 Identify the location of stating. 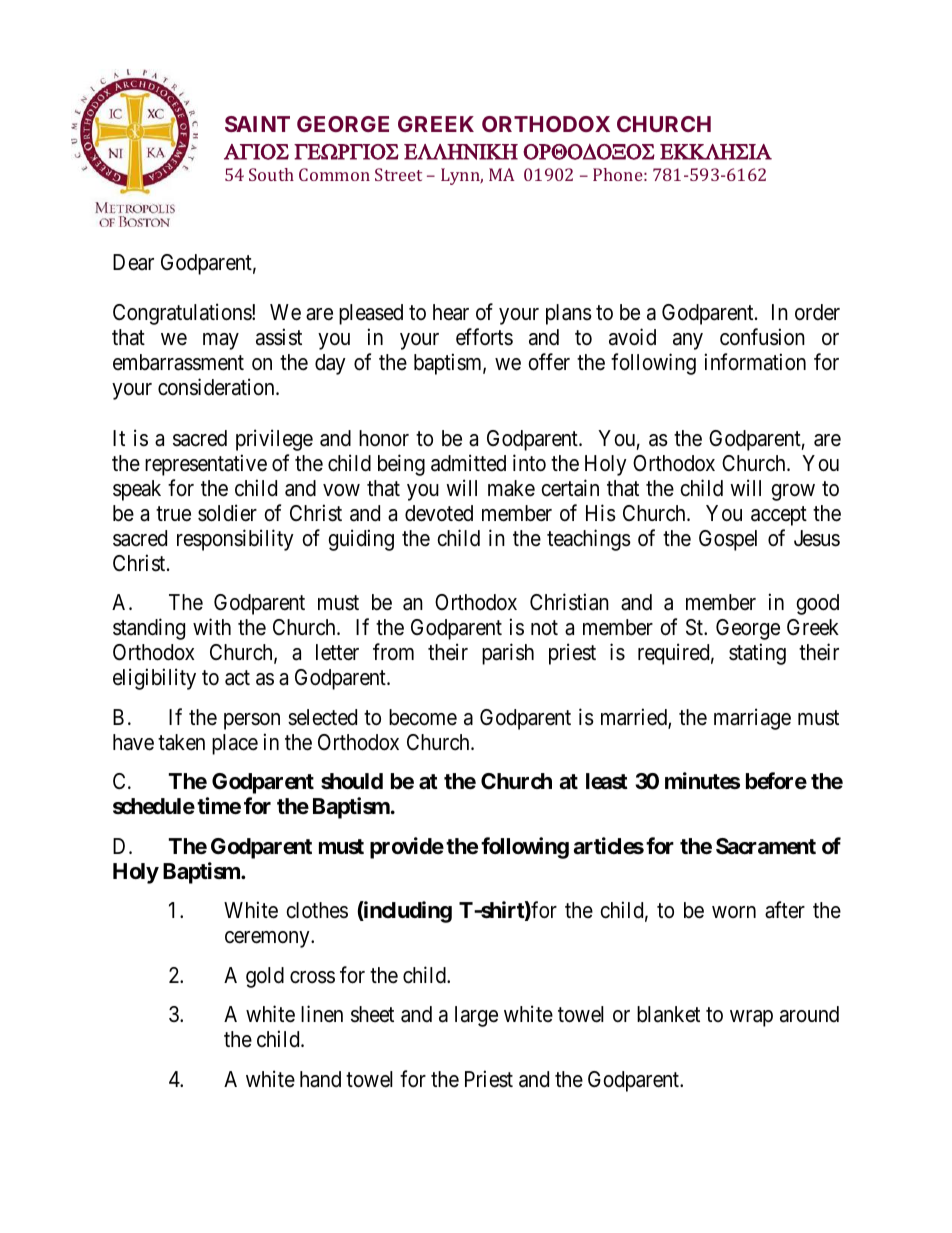
(757, 654).
